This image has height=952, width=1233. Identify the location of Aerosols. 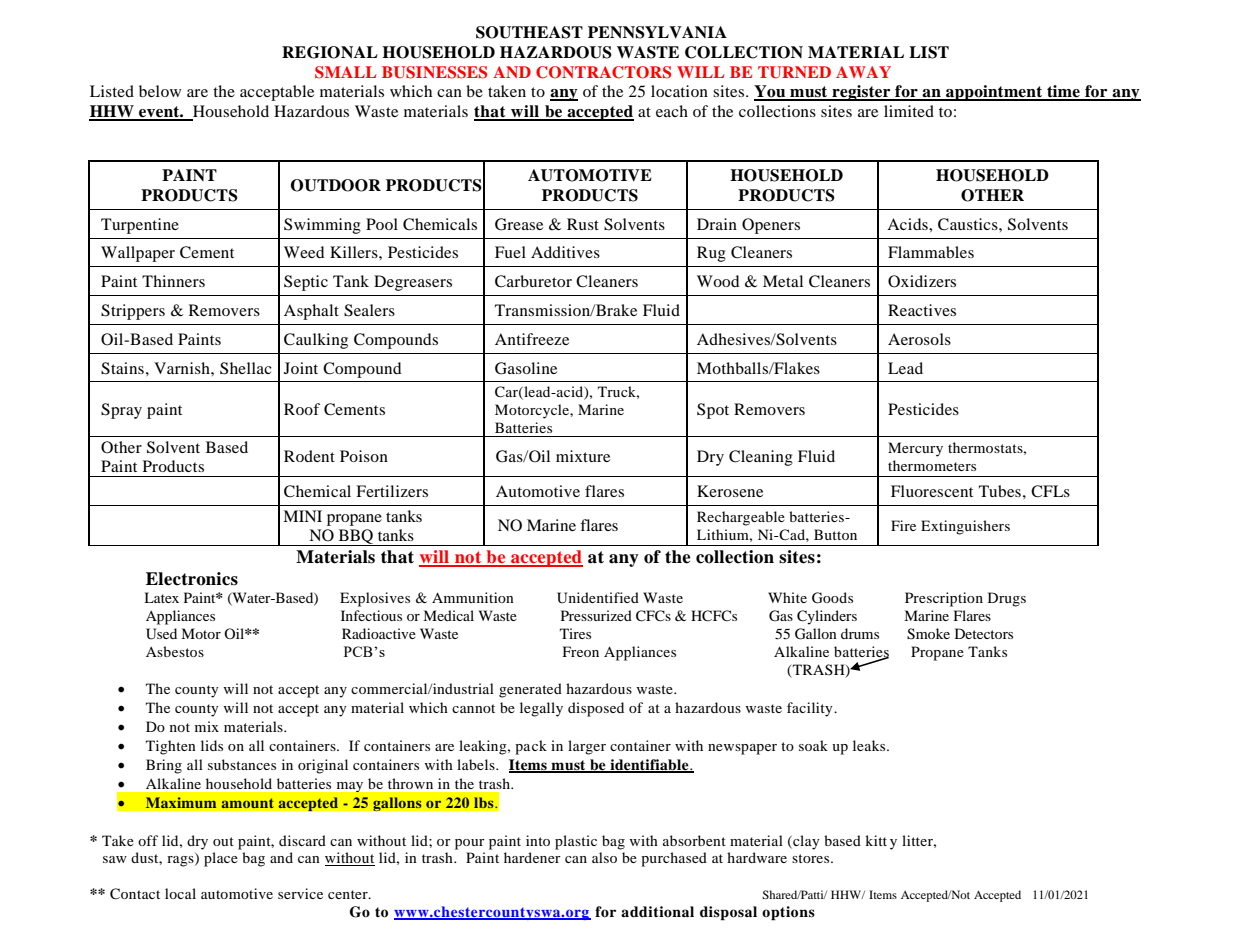
(919, 339).
